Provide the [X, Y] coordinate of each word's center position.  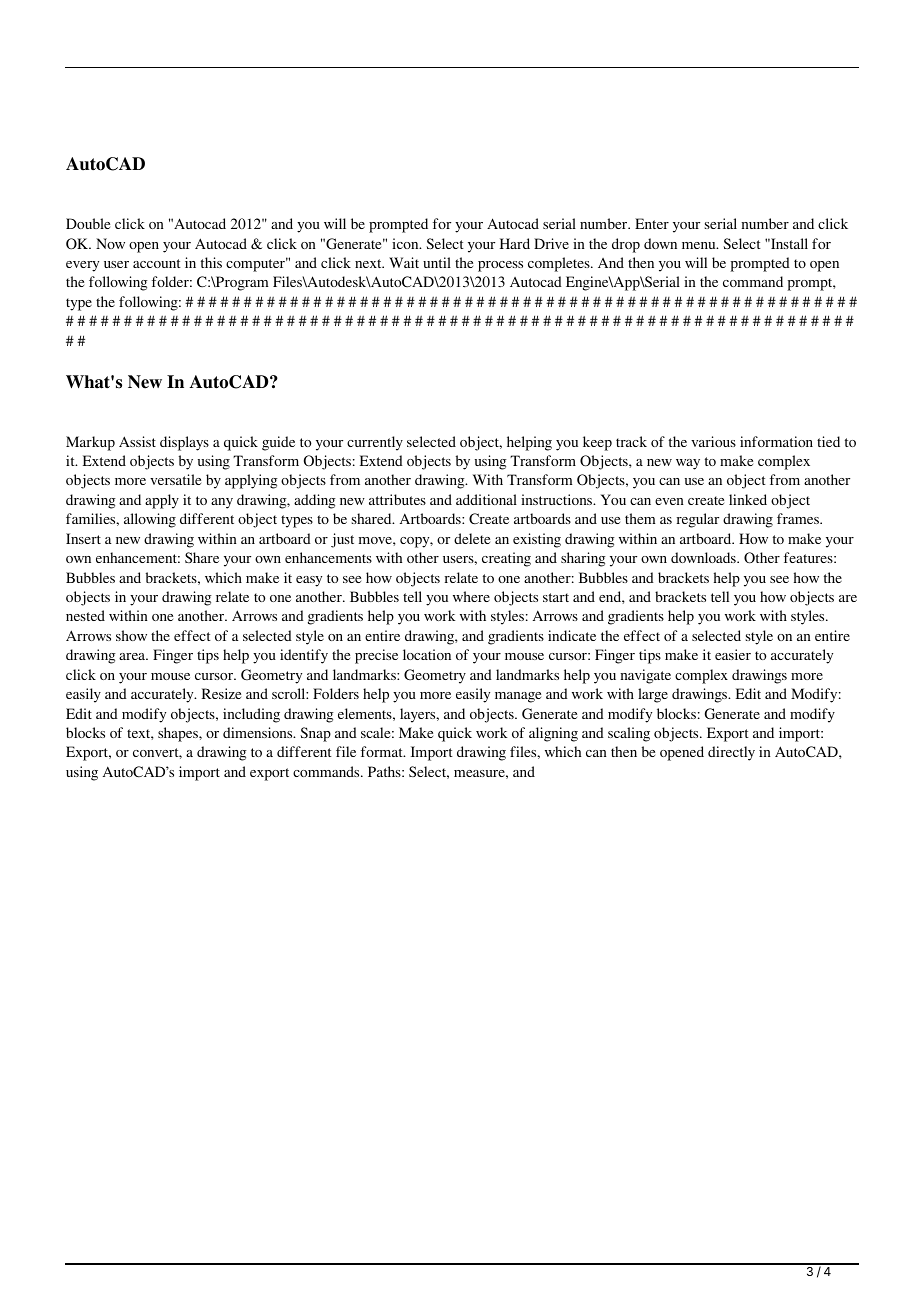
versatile [175, 479]
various [713, 441]
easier [733, 654]
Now [110, 243]
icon [406, 243]
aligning [553, 734]
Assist [137, 441]
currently [375, 443]
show [131, 635]
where [471, 596]
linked [748, 499]
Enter [652, 223]
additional [486, 499]
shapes [179, 734]
